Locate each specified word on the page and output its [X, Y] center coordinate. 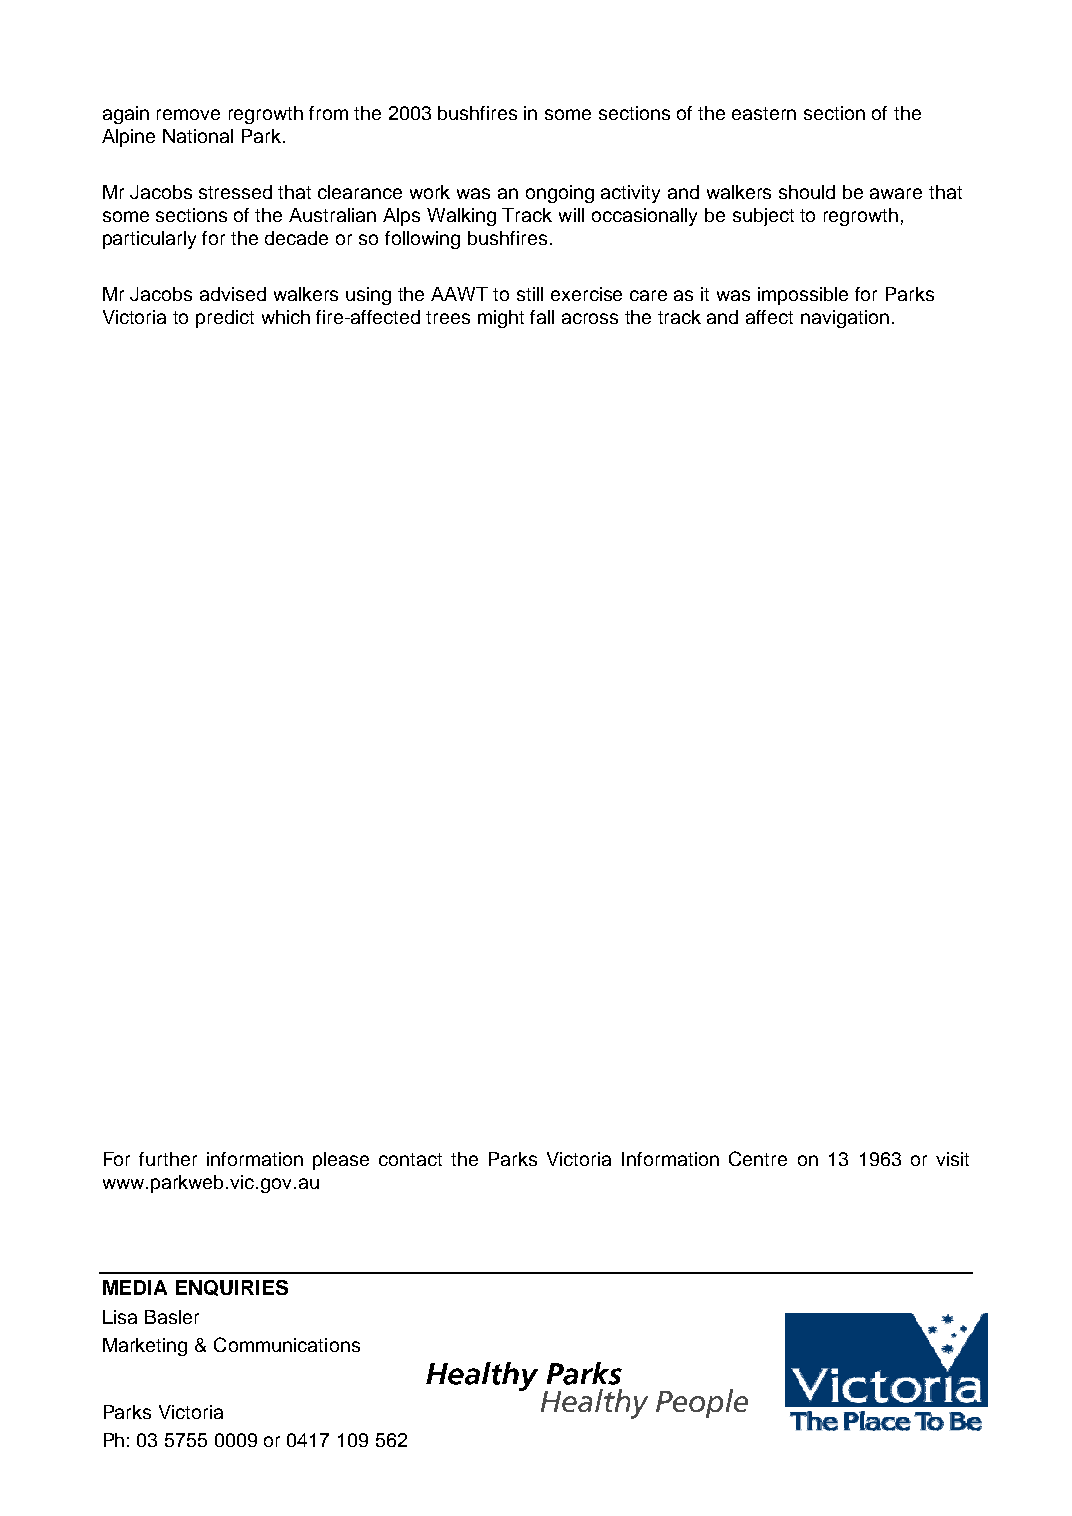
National [198, 136]
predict [225, 319]
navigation [845, 319]
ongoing [560, 194]
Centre [758, 1158]
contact [410, 1159]
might [501, 319]
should [807, 192]
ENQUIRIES [232, 1288]
